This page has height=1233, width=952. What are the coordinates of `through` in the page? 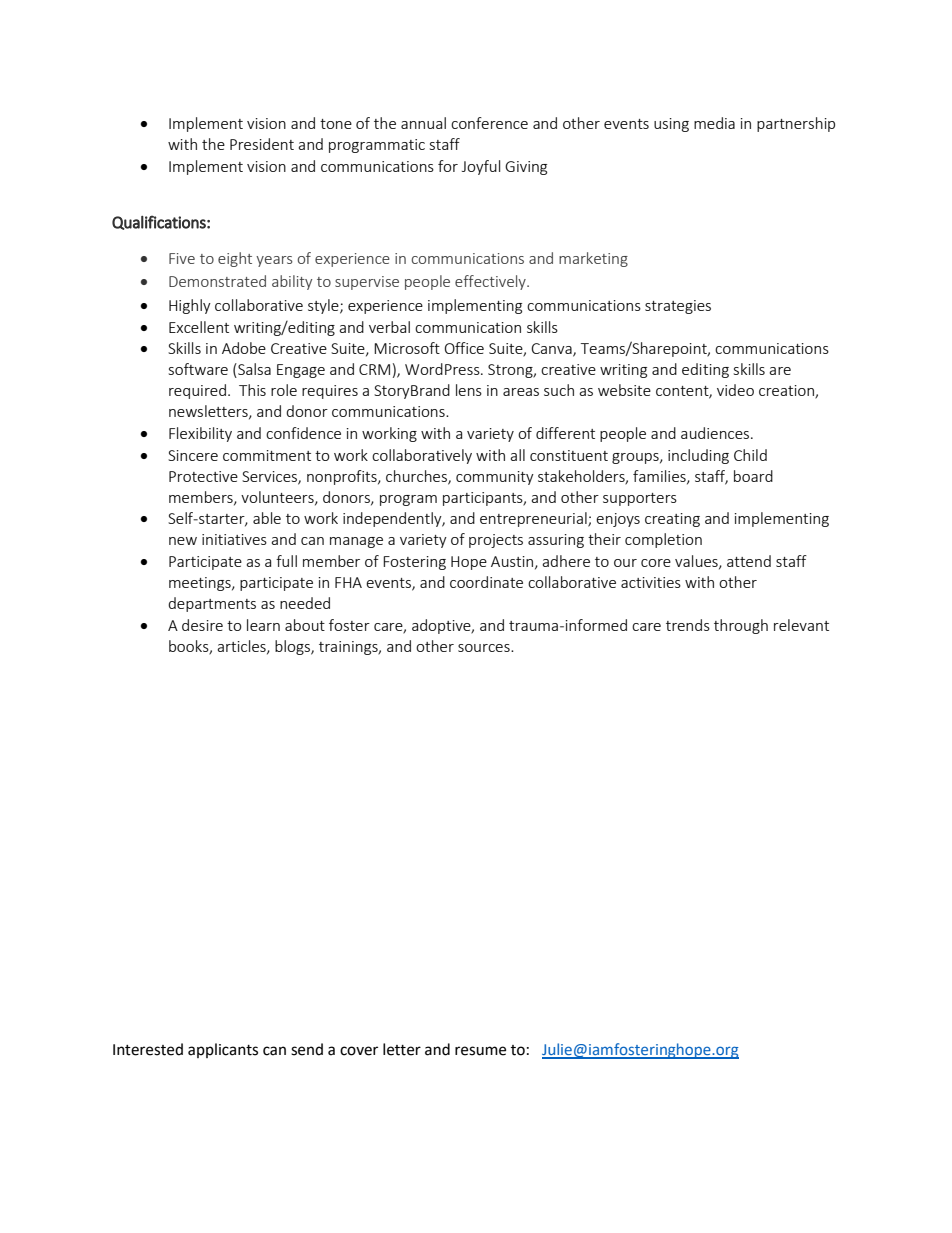 It's located at (741, 626).
